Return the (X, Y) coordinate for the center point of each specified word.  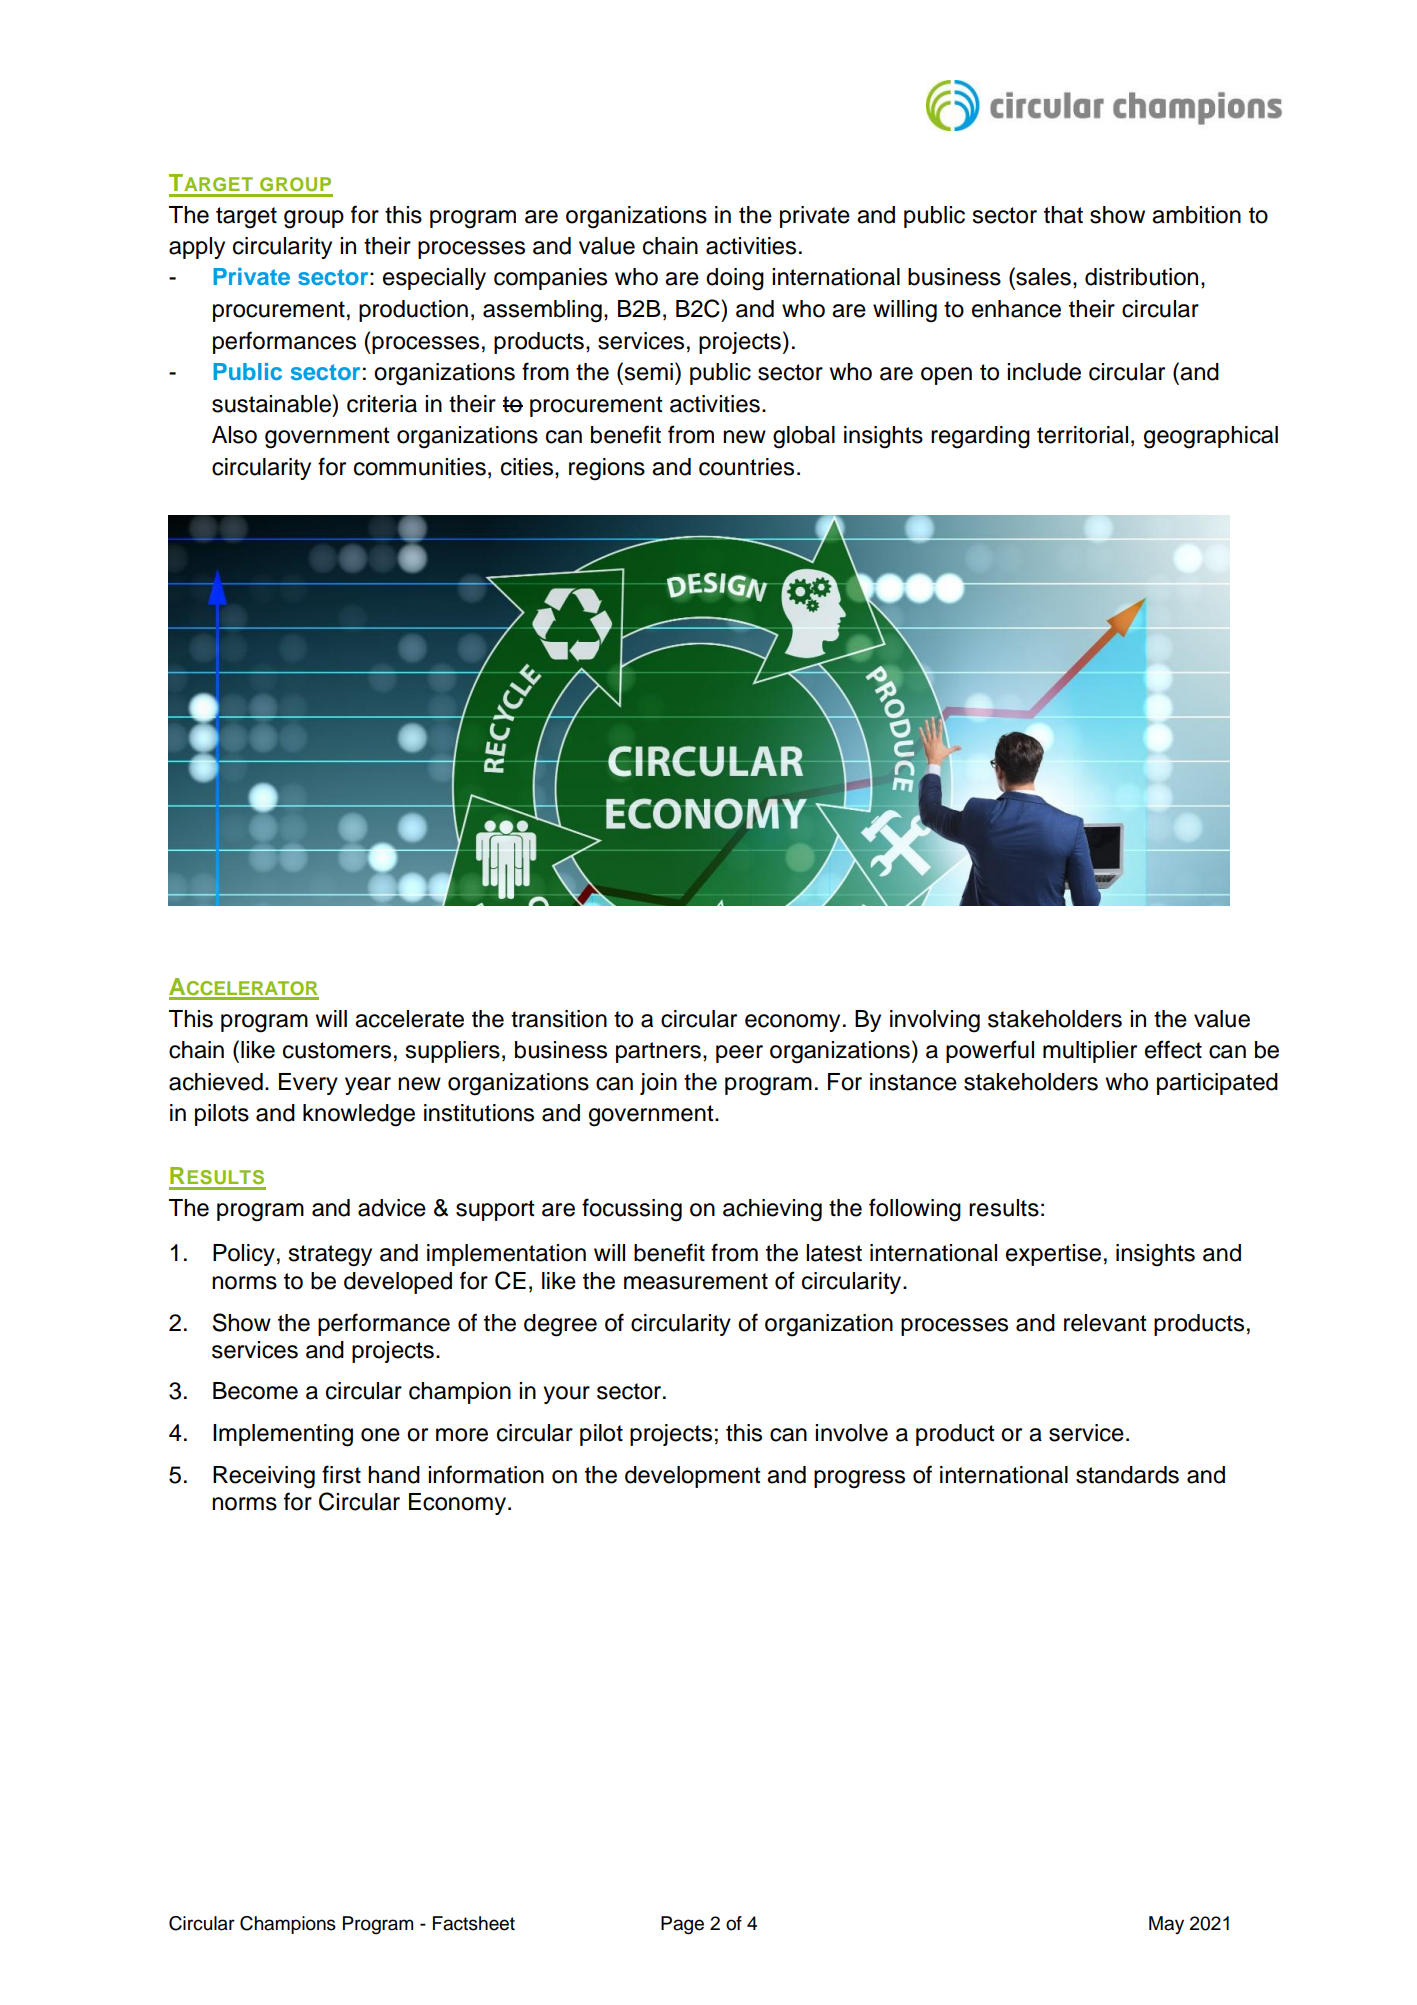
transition (559, 1019)
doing (735, 279)
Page (682, 1925)
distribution (1141, 277)
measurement (696, 1281)
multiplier (1090, 1052)
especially (434, 279)
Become (255, 1391)
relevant (1105, 1323)
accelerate (409, 1019)
